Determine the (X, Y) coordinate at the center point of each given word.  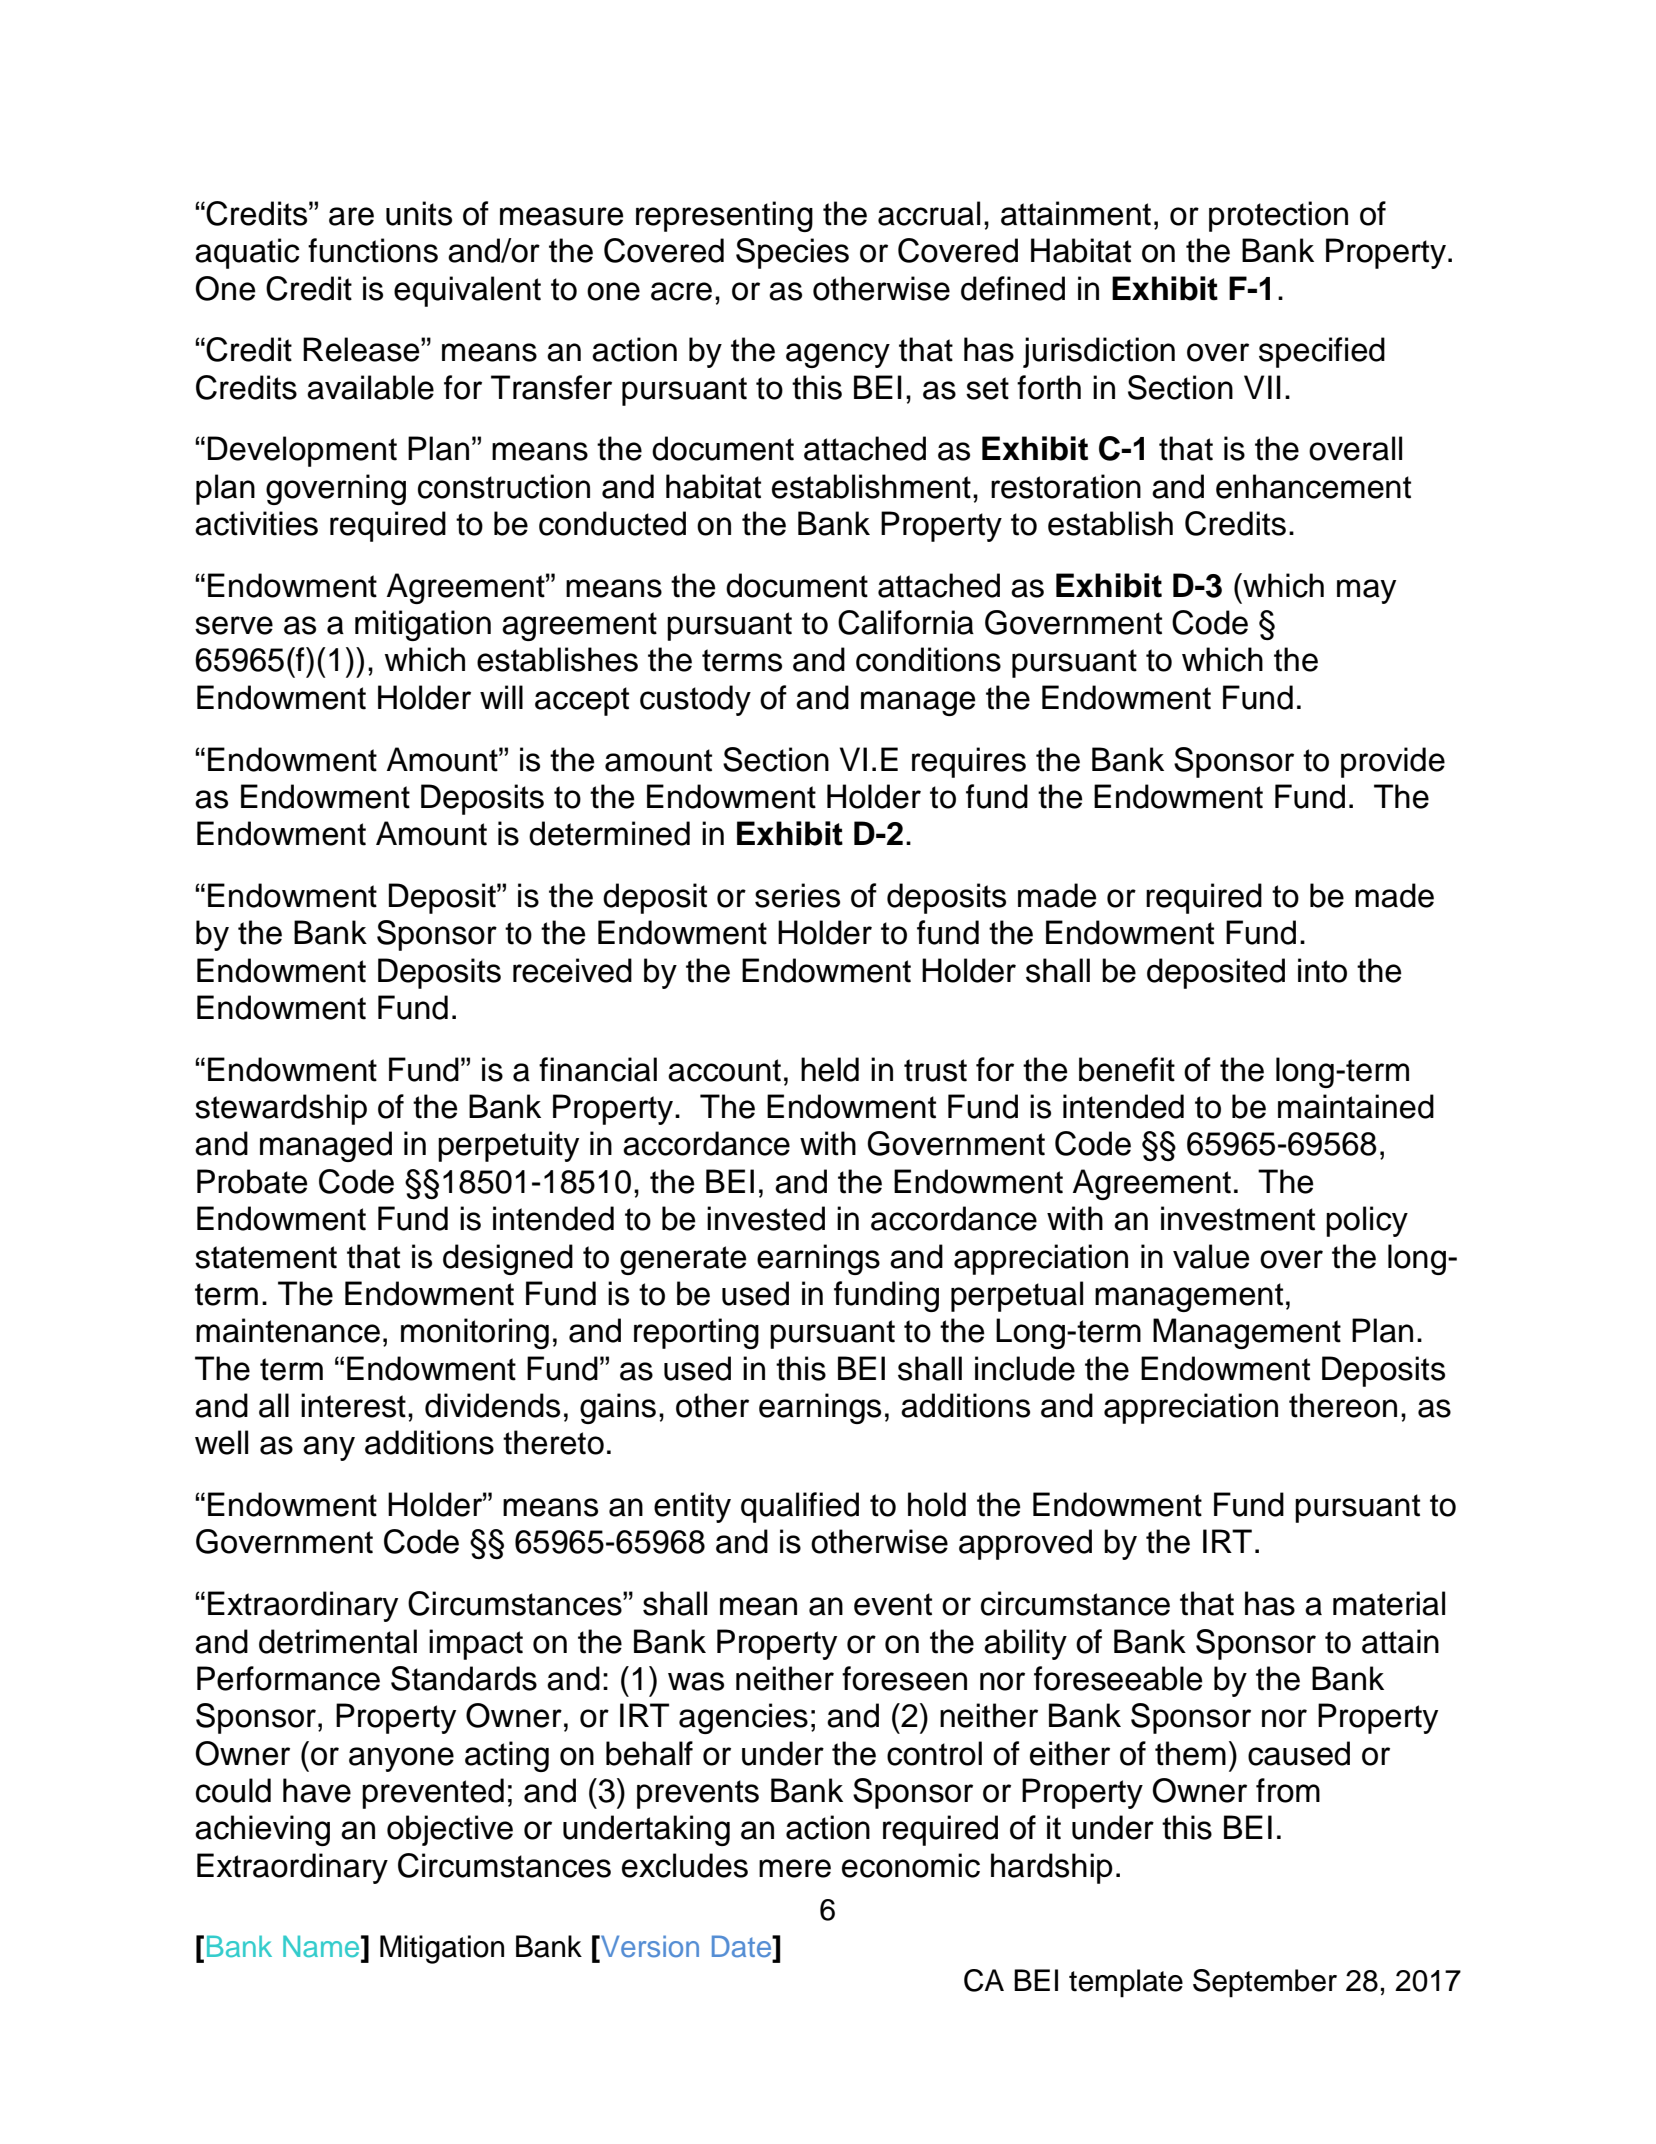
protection (1278, 216)
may (1366, 591)
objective (450, 1830)
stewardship (281, 1109)
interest (353, 1405)
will (501, 697)
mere (795, 1868)
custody (695, 700)
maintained (1356, 1106)
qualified (800, 1507)
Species (792, 253)
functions (373, 250)
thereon (1343, 1405)
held (830, 1069)
